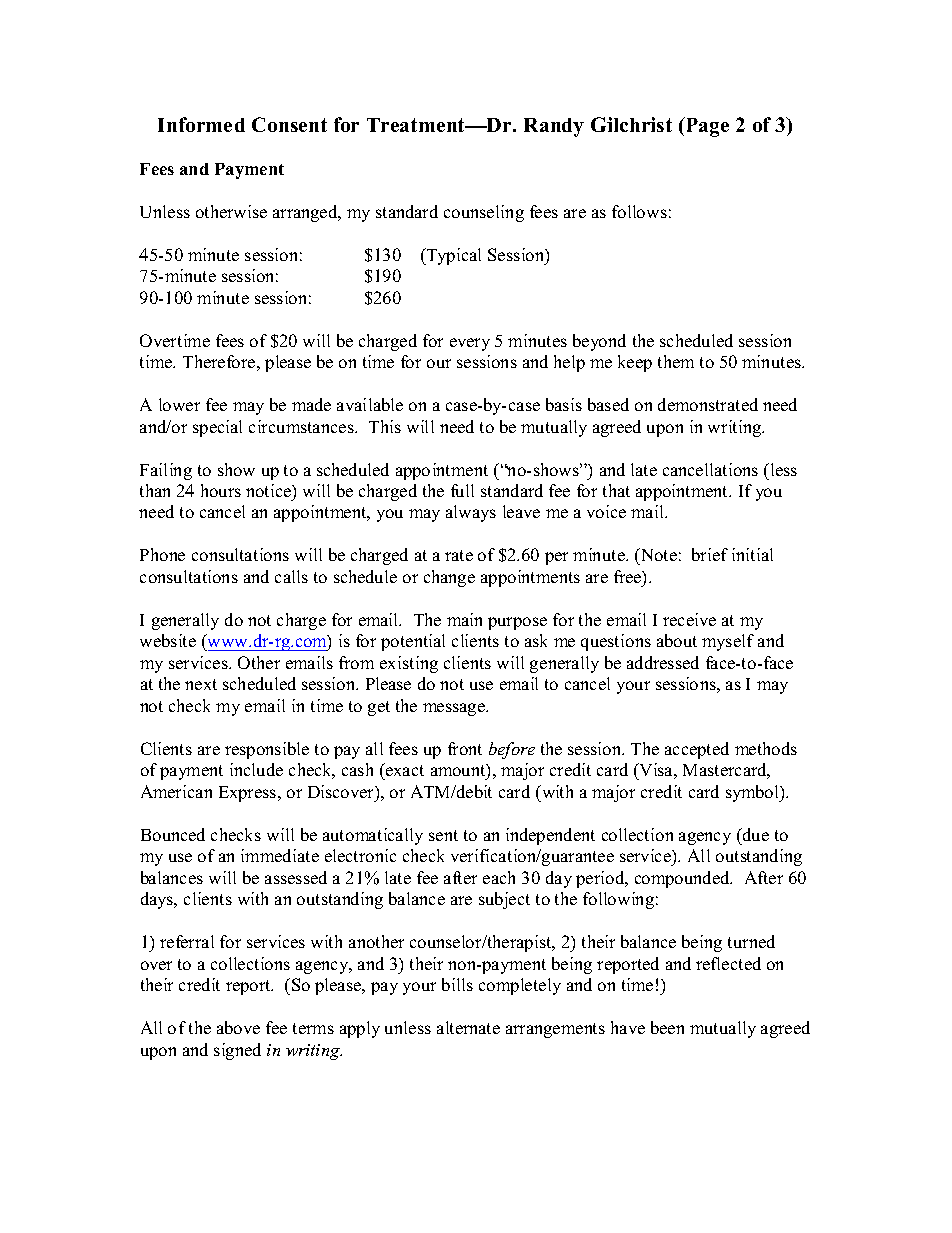 This document has height=1233, width=952. I want to click on Informed, so click(201, 124).
